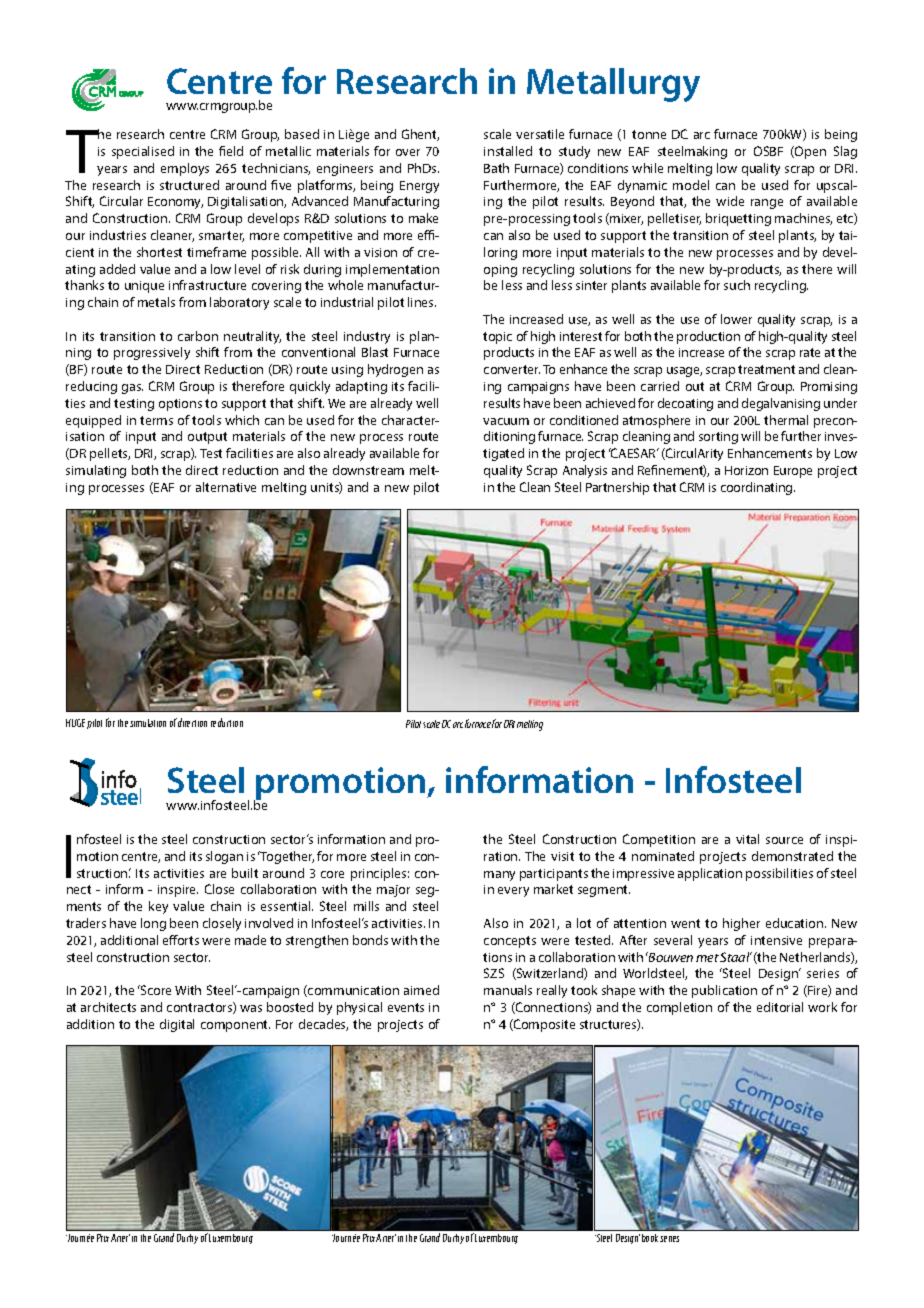  Describe the element at coordinates (508, 151) in the page. I see `installed` at that location.
